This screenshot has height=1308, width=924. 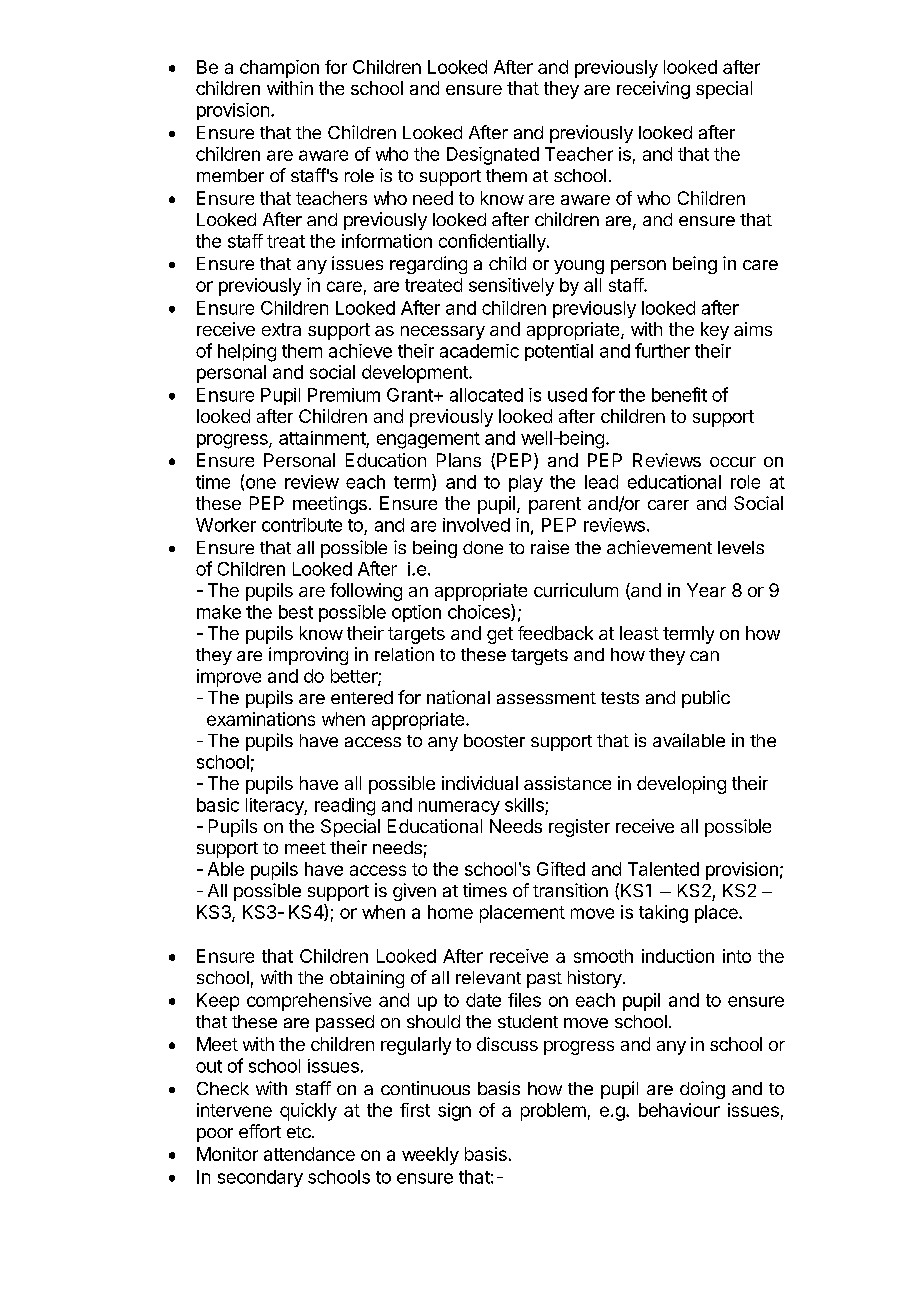 What do you see at coordinates (653, 90) in the screenshot?
I see `receiving` at bounding box center [653, 90].
